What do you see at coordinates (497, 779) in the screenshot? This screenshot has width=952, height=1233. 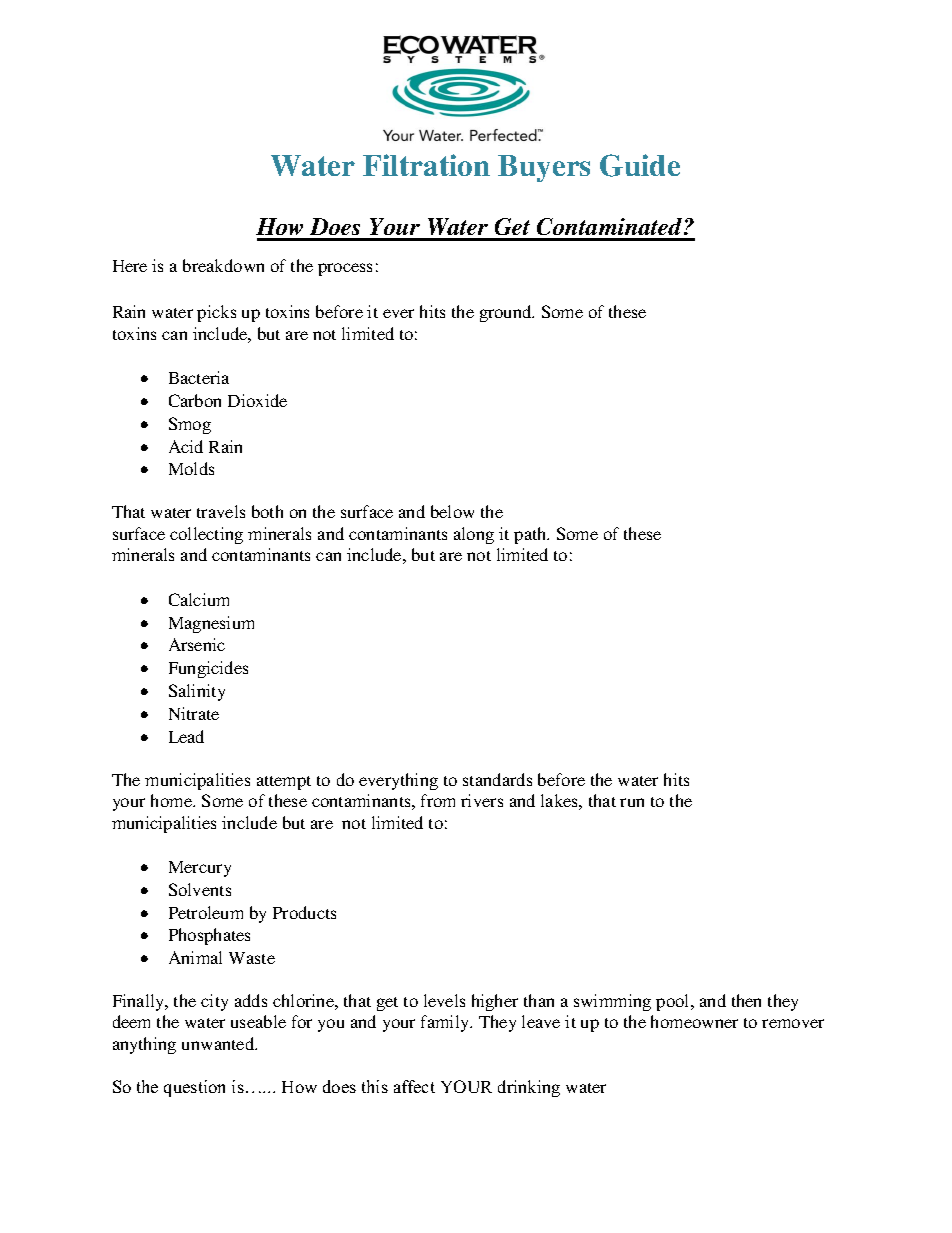 I see `standards` at bounding box center [497, 779].
